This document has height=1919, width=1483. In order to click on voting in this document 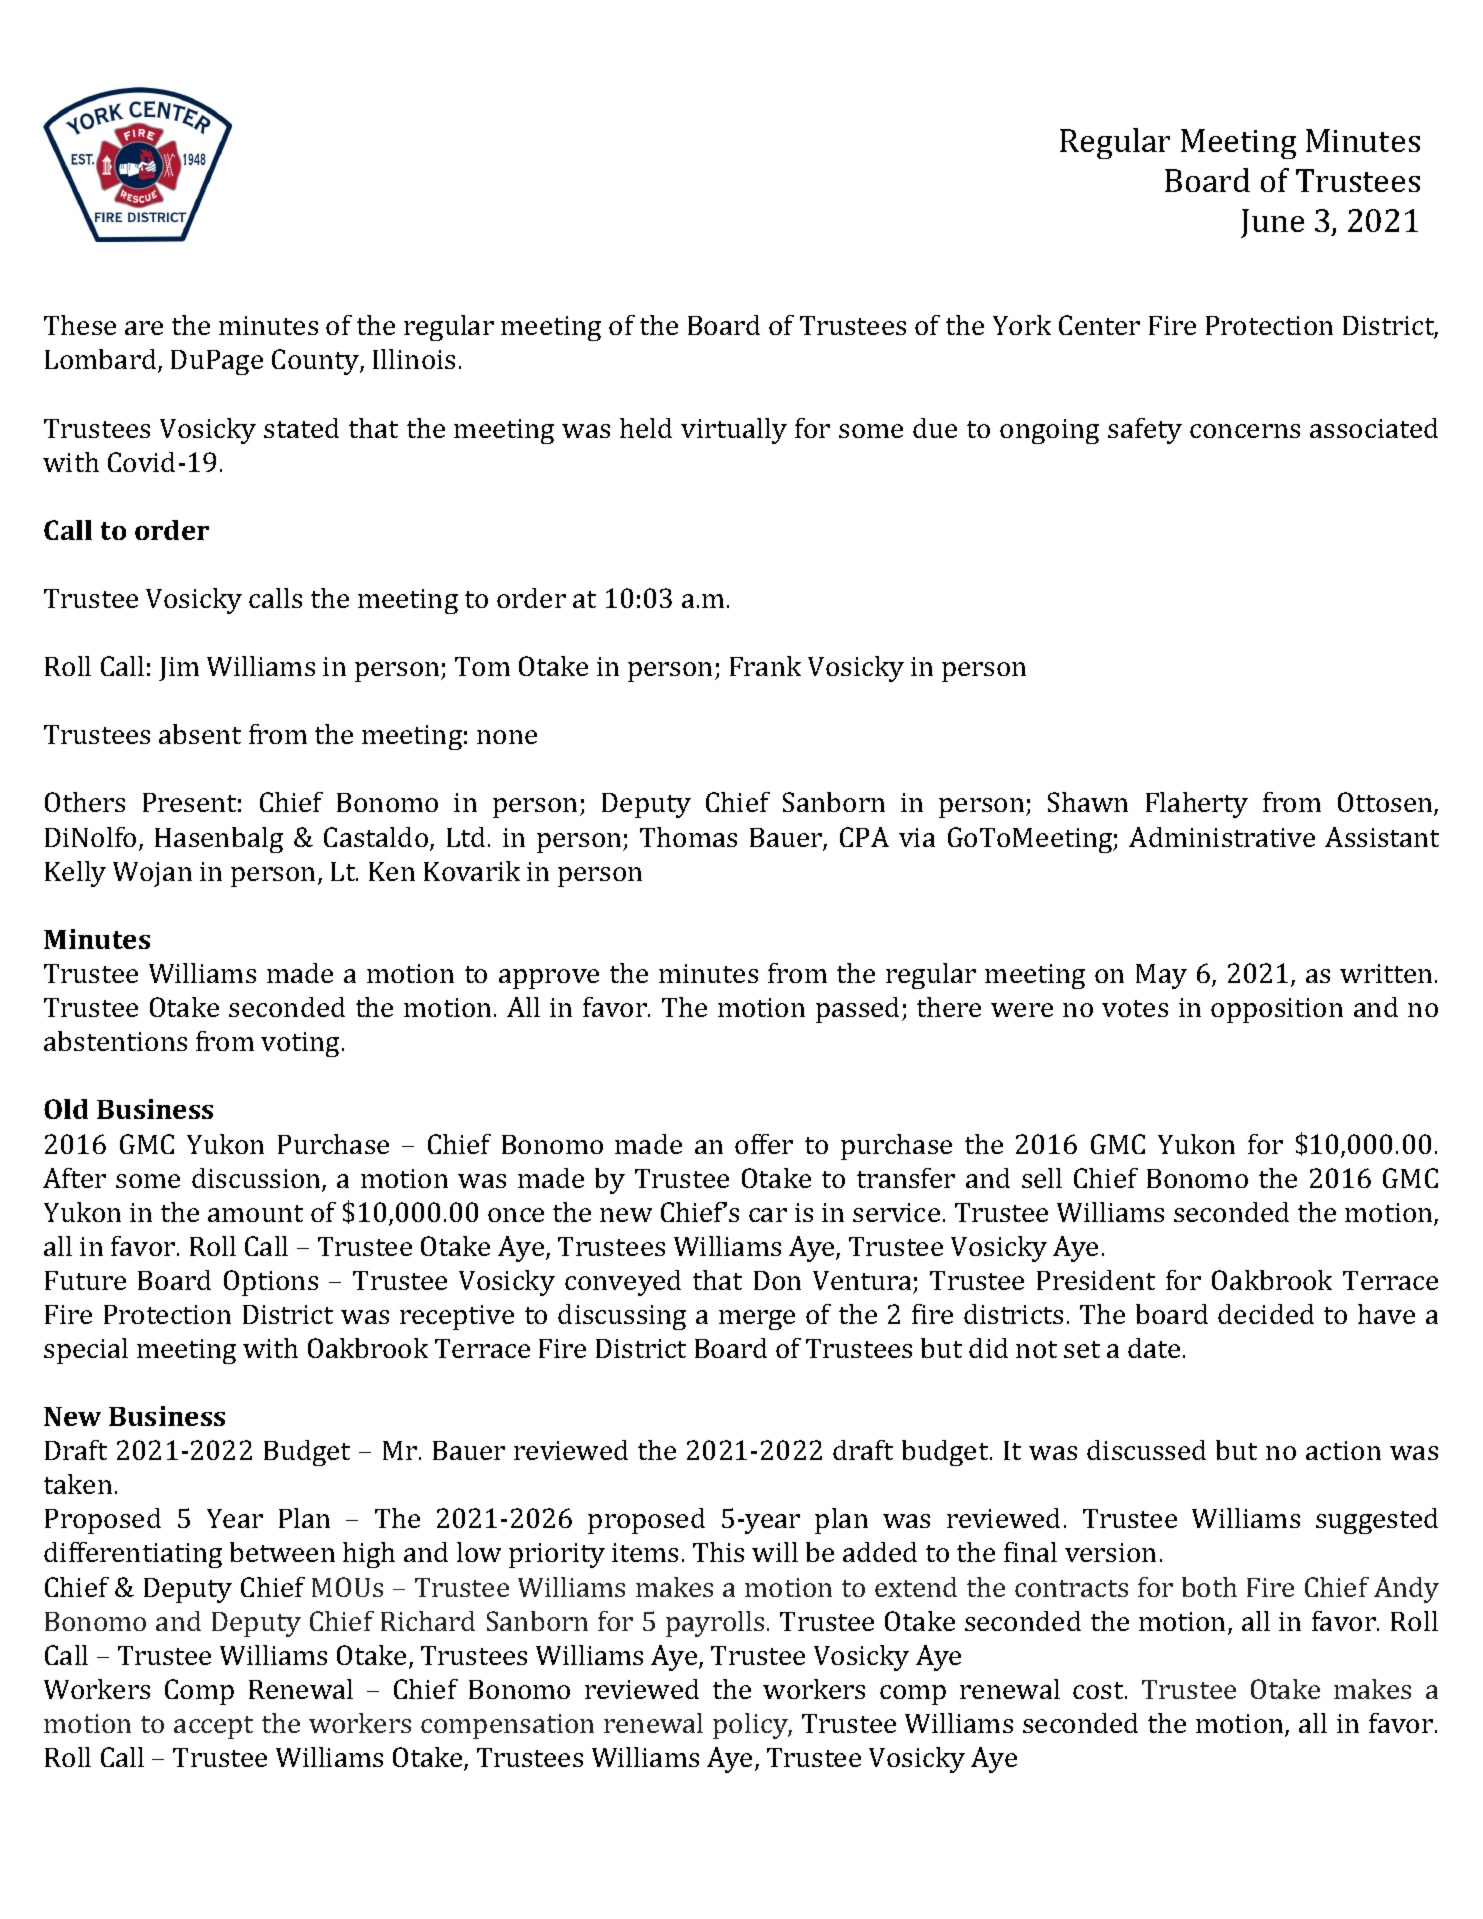, I will do `click(302, 1044)`.
